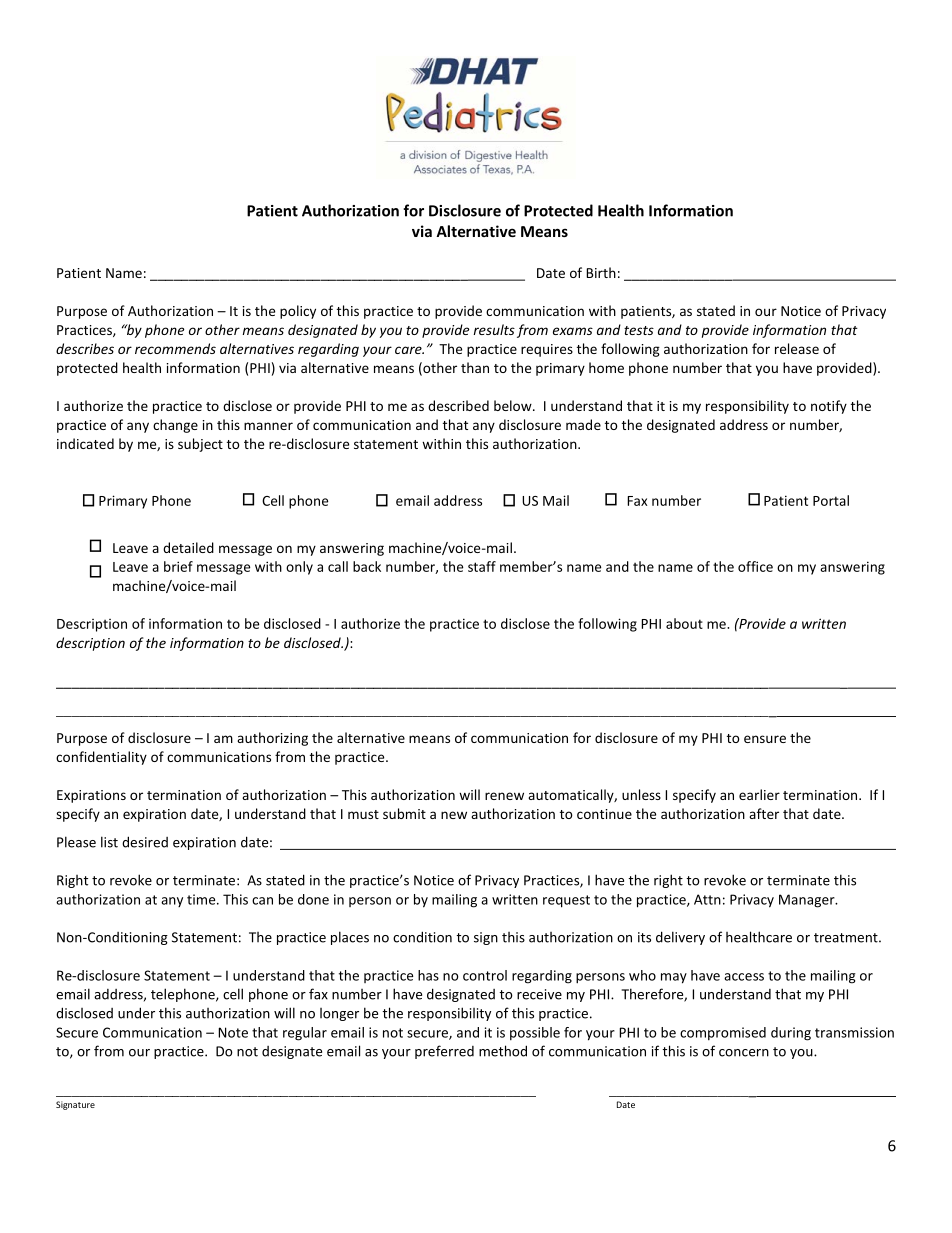 This document has height=1233, width=952. Describe the element at coordinates (458, 405) in the document. I see `described` at that location.
